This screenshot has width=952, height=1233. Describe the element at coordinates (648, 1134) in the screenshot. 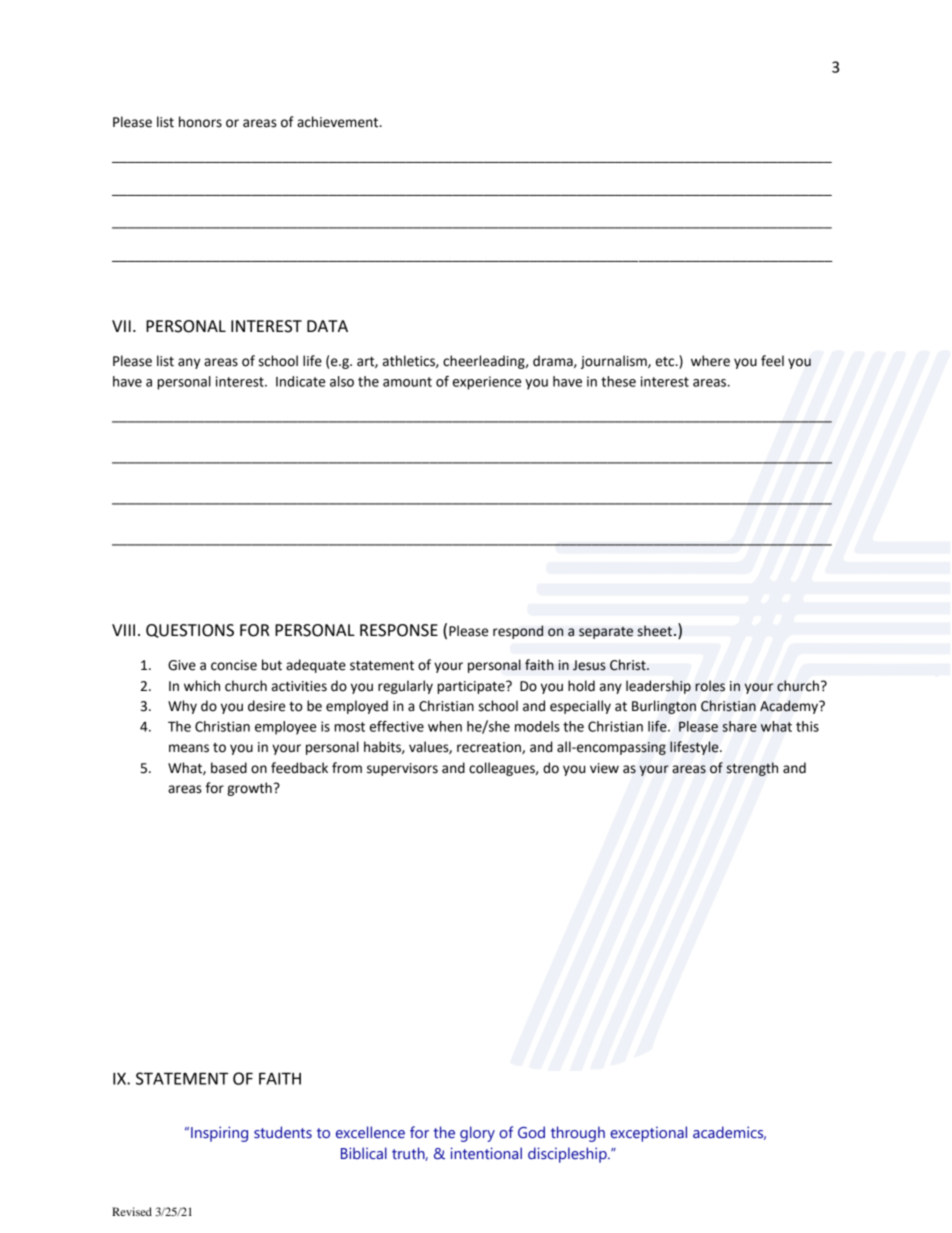

I see `exceptional` at that location.
